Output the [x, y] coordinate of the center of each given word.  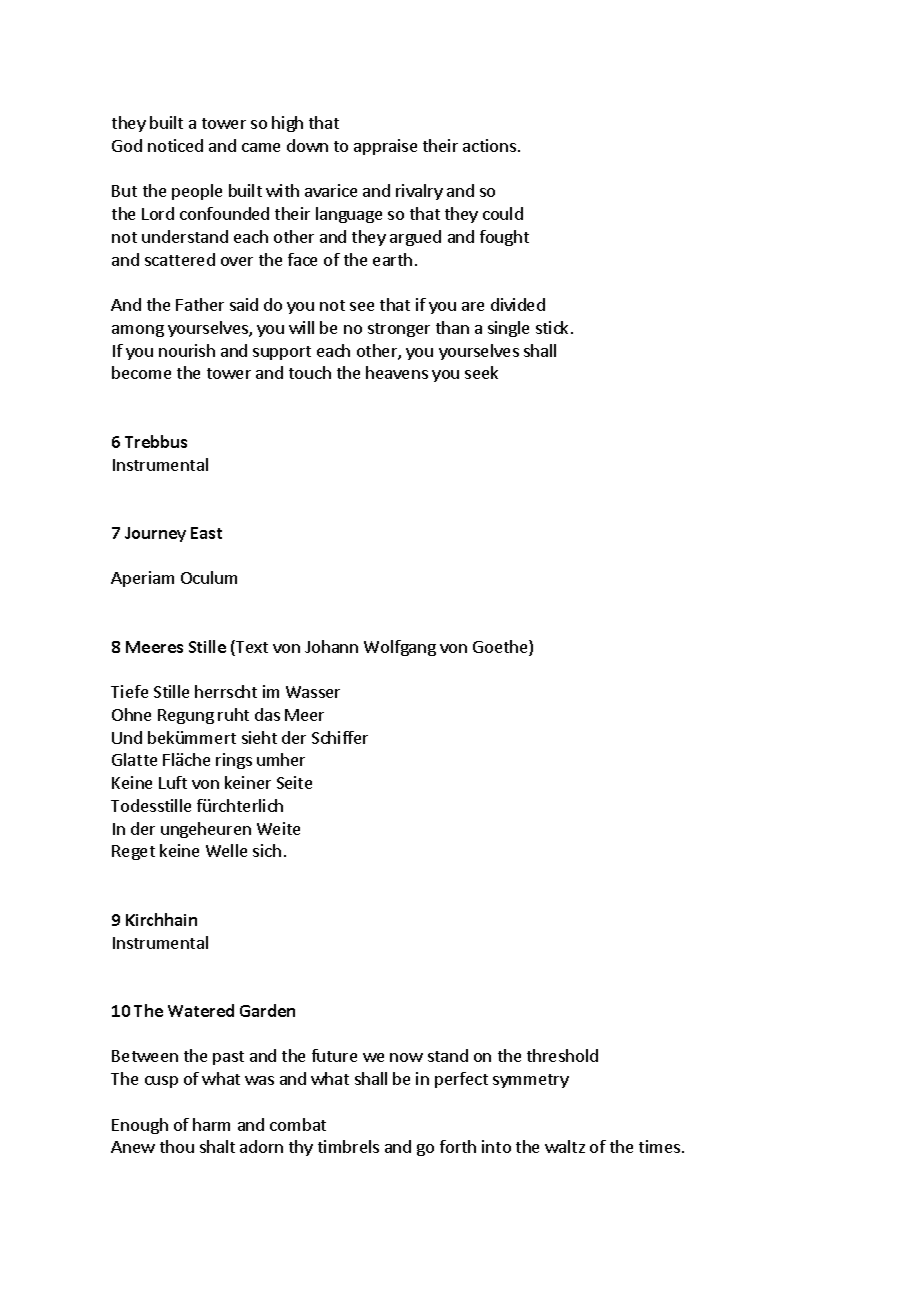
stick [552, 327]
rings [234, 761]
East [206, 533]
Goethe [501, 648]
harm [211, 1124]
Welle [226, 850]
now [406, 1057]
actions [491, 145]
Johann [331, 646]
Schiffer [340, 737]
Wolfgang [400, 648]
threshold [562, 1055]
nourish [187, 350]
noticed [175, 145]
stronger [399, 330]
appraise [385, 147]
